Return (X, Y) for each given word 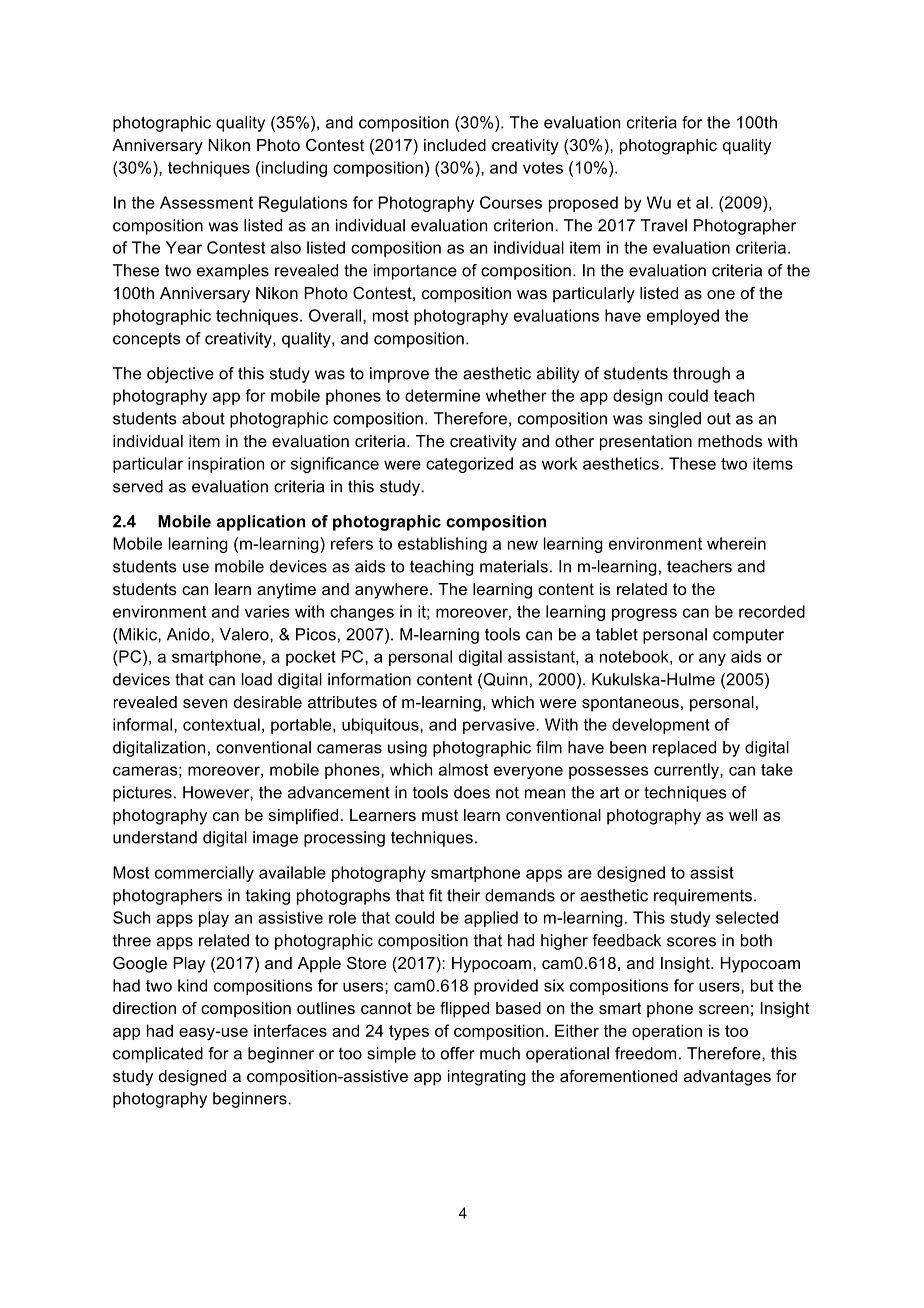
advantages (727, 1078)
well (743, 815)
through (701, 375)
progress (644, 614)
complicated (158, 1055)
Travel (664, 225)
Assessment (206, 202)
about (203, 418)
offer (458, 1053)
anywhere (391, 591)
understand (155, 837)
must (440, 815)
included (455, 145)
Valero (245, 634)
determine (442, 395)
